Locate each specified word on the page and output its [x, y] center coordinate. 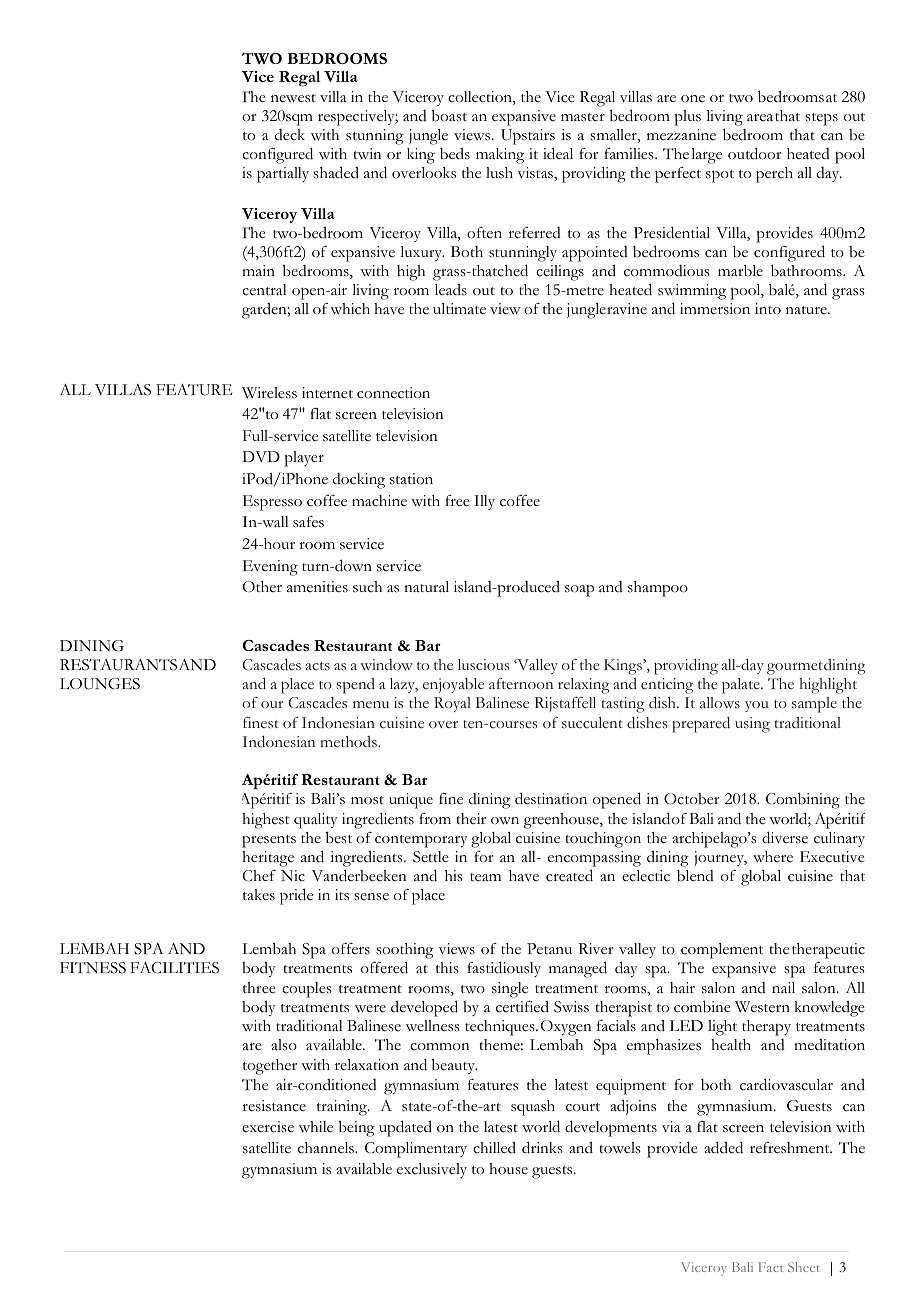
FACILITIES [174, 968]
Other [262, 586]
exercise [268, 1127]
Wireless [269, 393]
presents [269, 841]
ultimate [459, 308]
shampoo [658, 589]
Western [762, 1007]
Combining [803, 800]
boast [449, 116]
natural [426, 586]
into [768, 308]
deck [290, 135]
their [471, 819]
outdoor [755, 153]
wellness [433, 1026]
